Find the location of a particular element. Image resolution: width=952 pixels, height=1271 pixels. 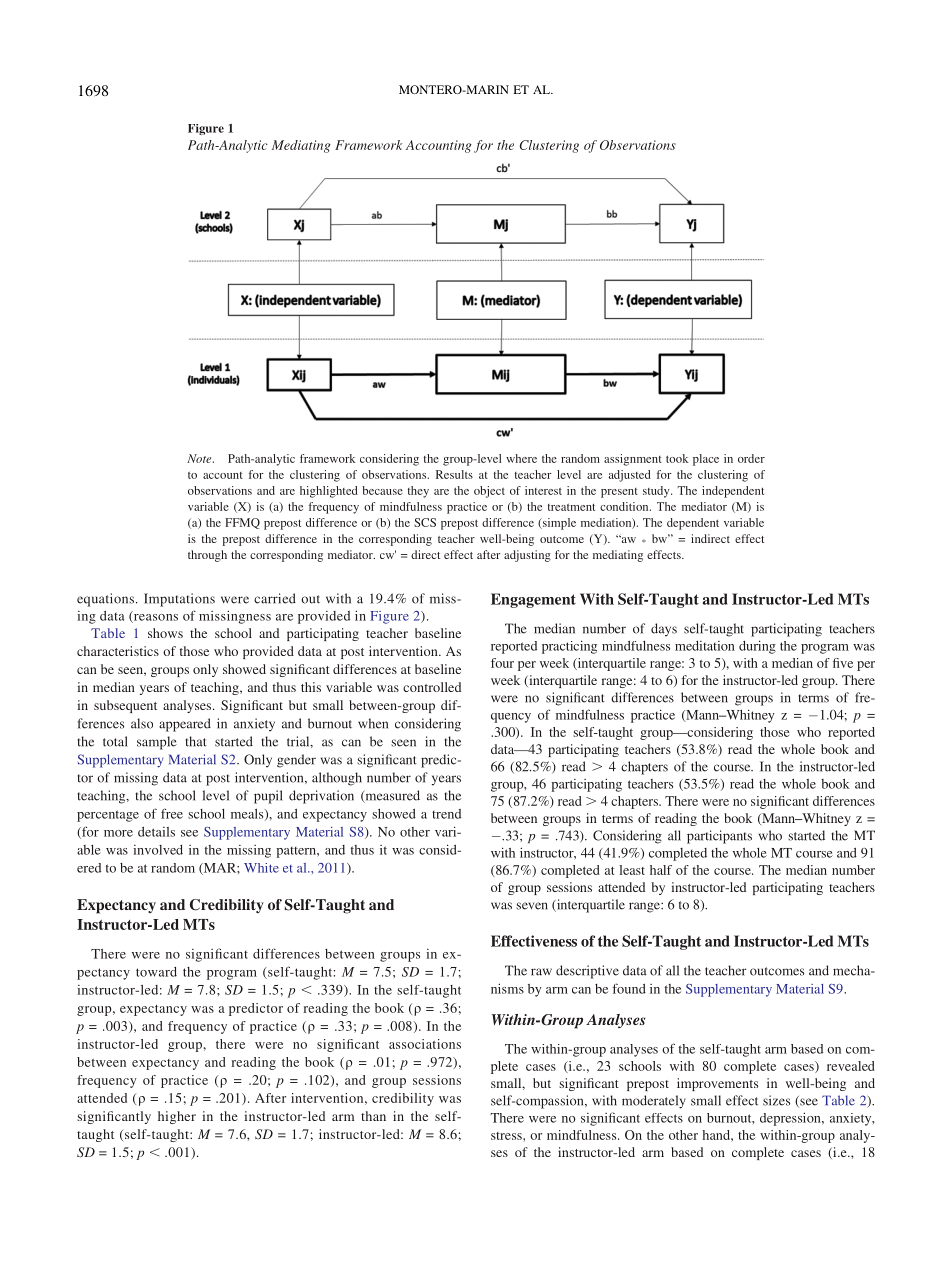

trend is located at coordinates (446, 814).
